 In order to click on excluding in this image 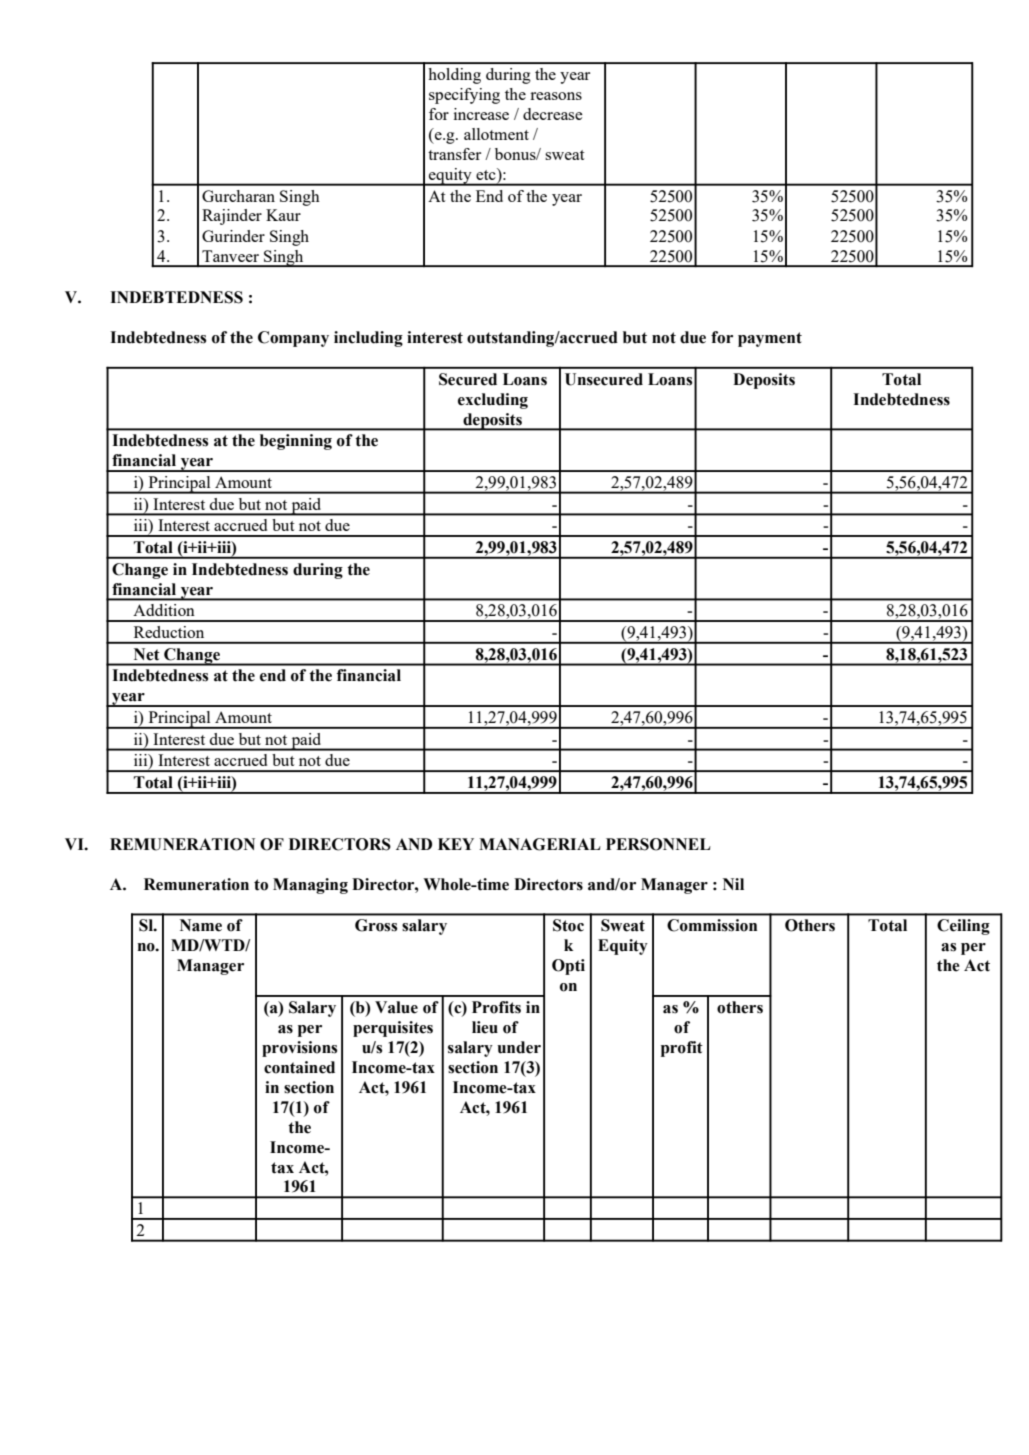, I will do `click(493, 401)`.
